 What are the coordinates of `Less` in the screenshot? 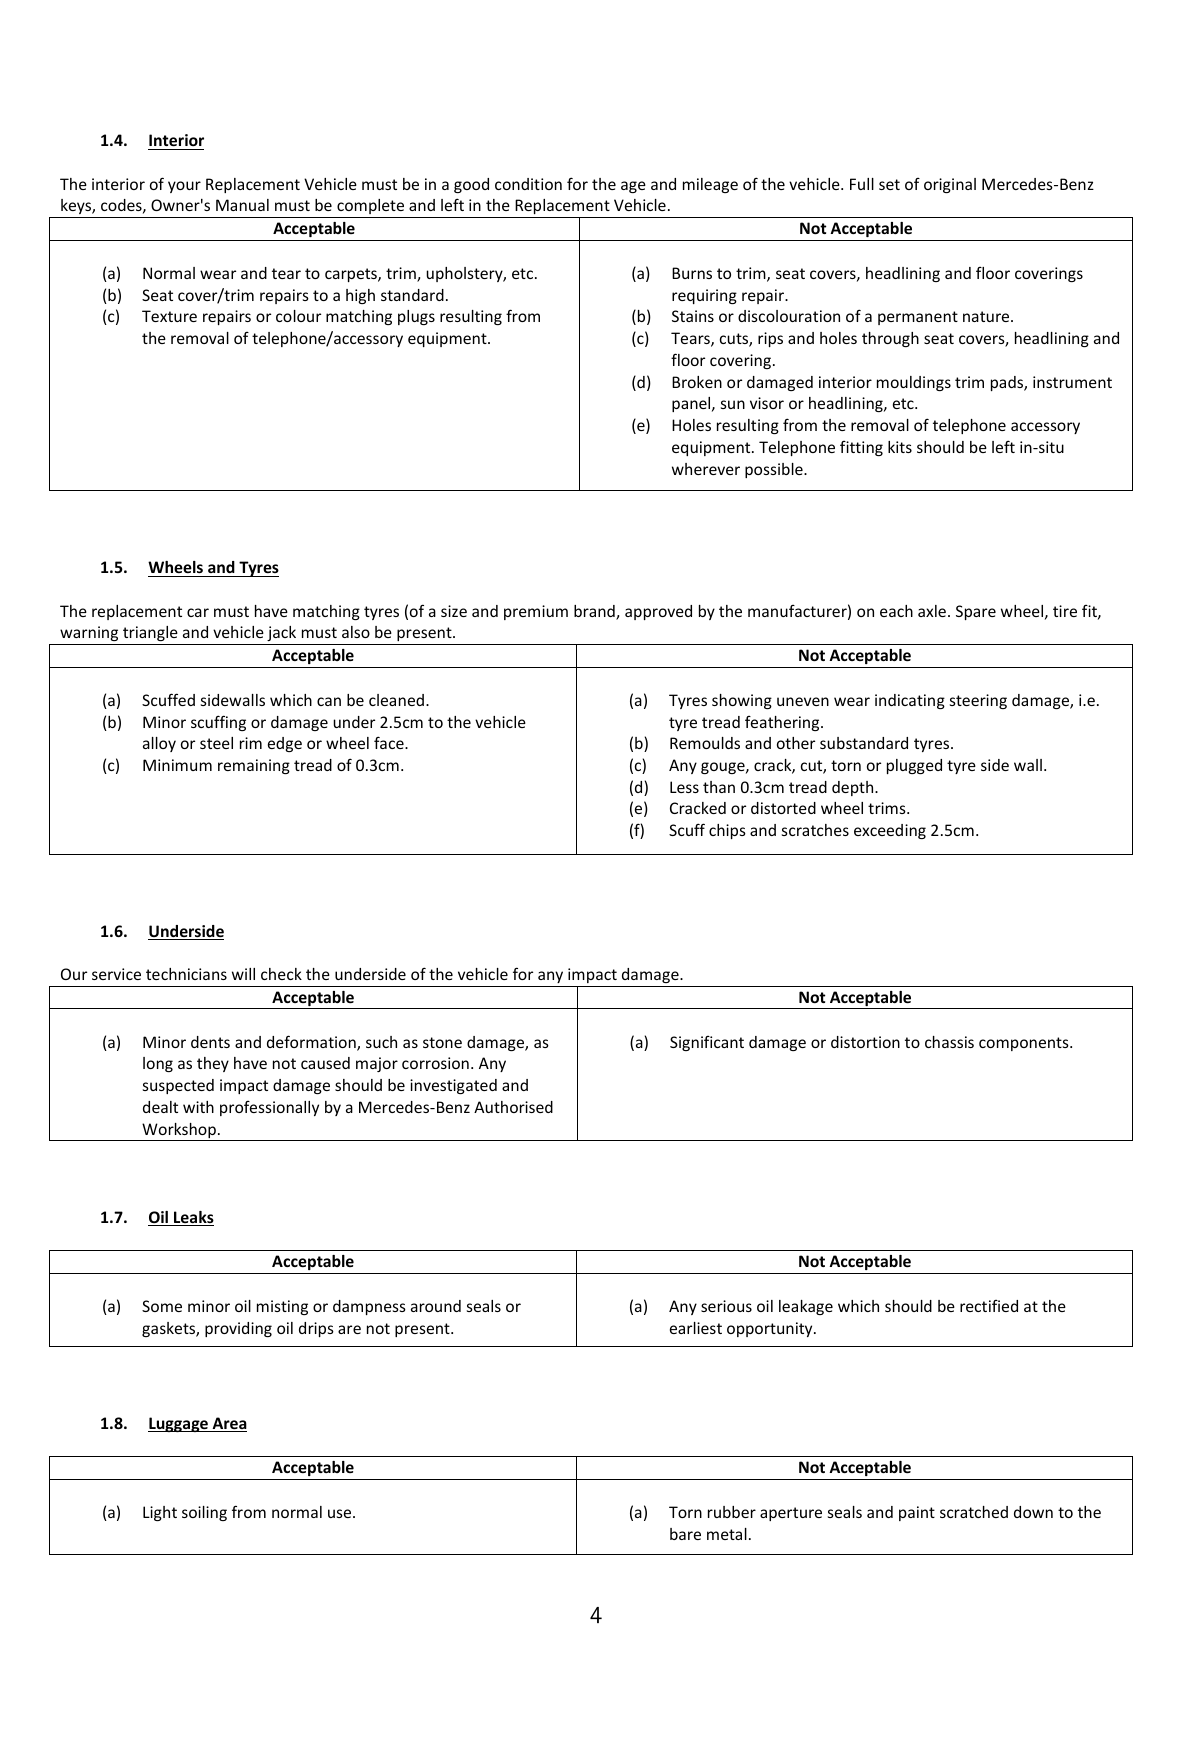 It's located at (684, 787).
